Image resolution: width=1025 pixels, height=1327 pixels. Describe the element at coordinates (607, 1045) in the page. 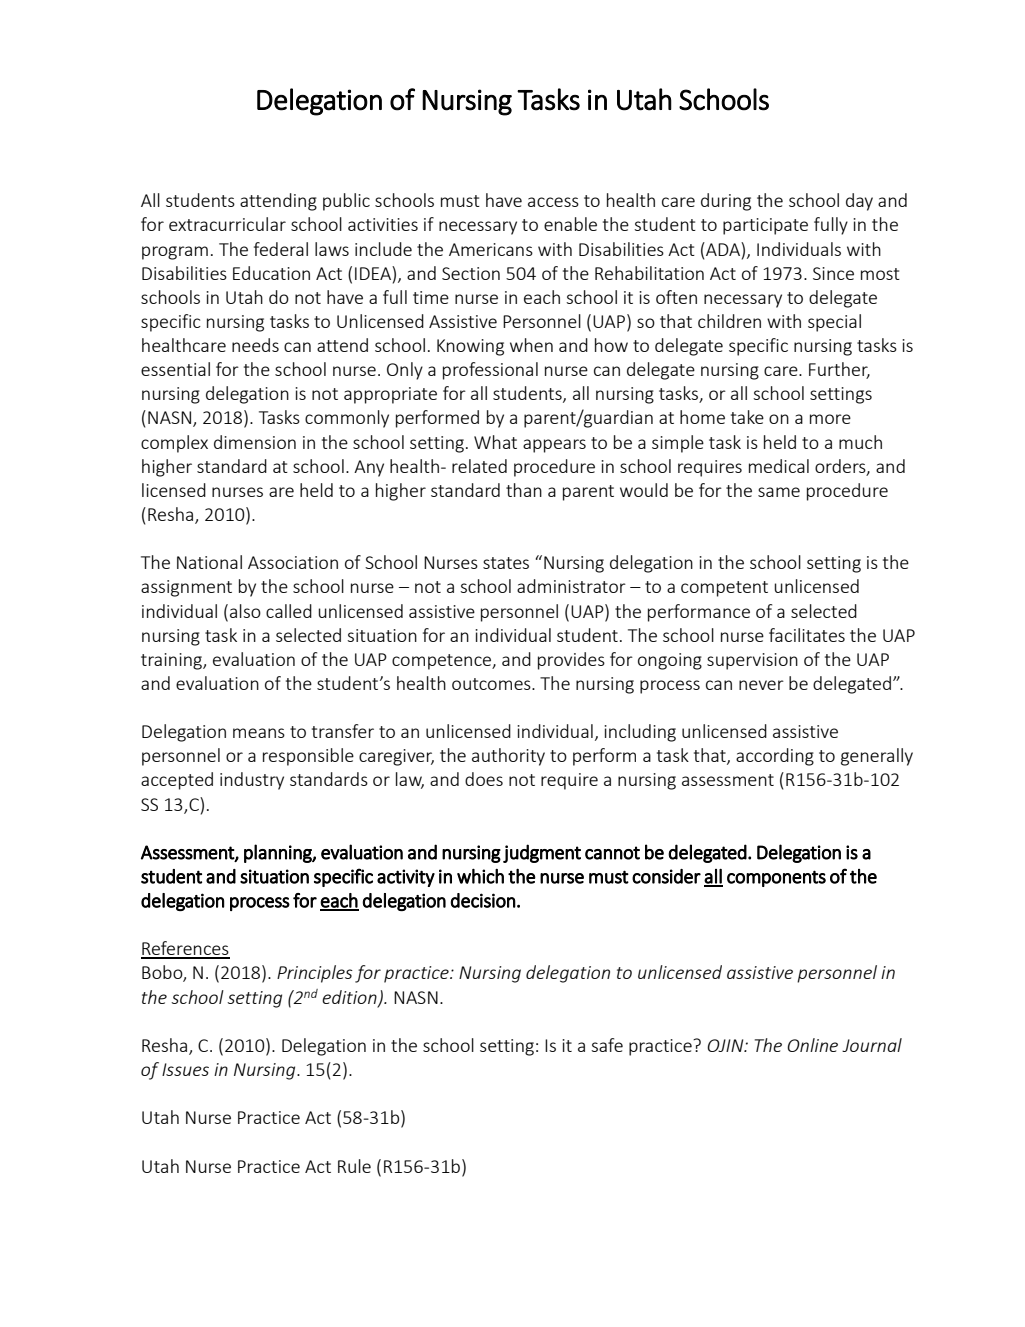

I see `safe` at that location.
